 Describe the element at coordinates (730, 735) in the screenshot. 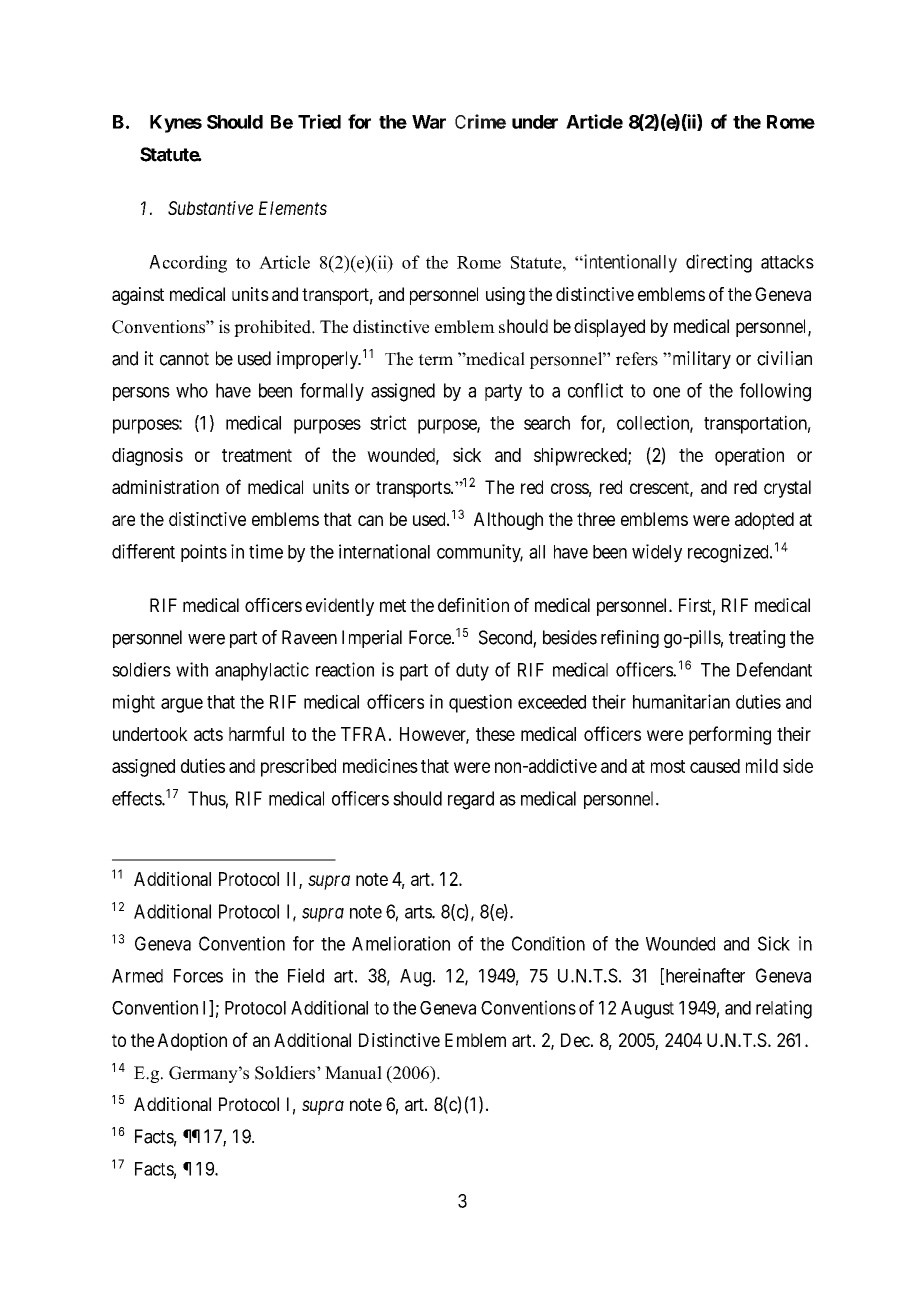

I see `performing` at that location.
